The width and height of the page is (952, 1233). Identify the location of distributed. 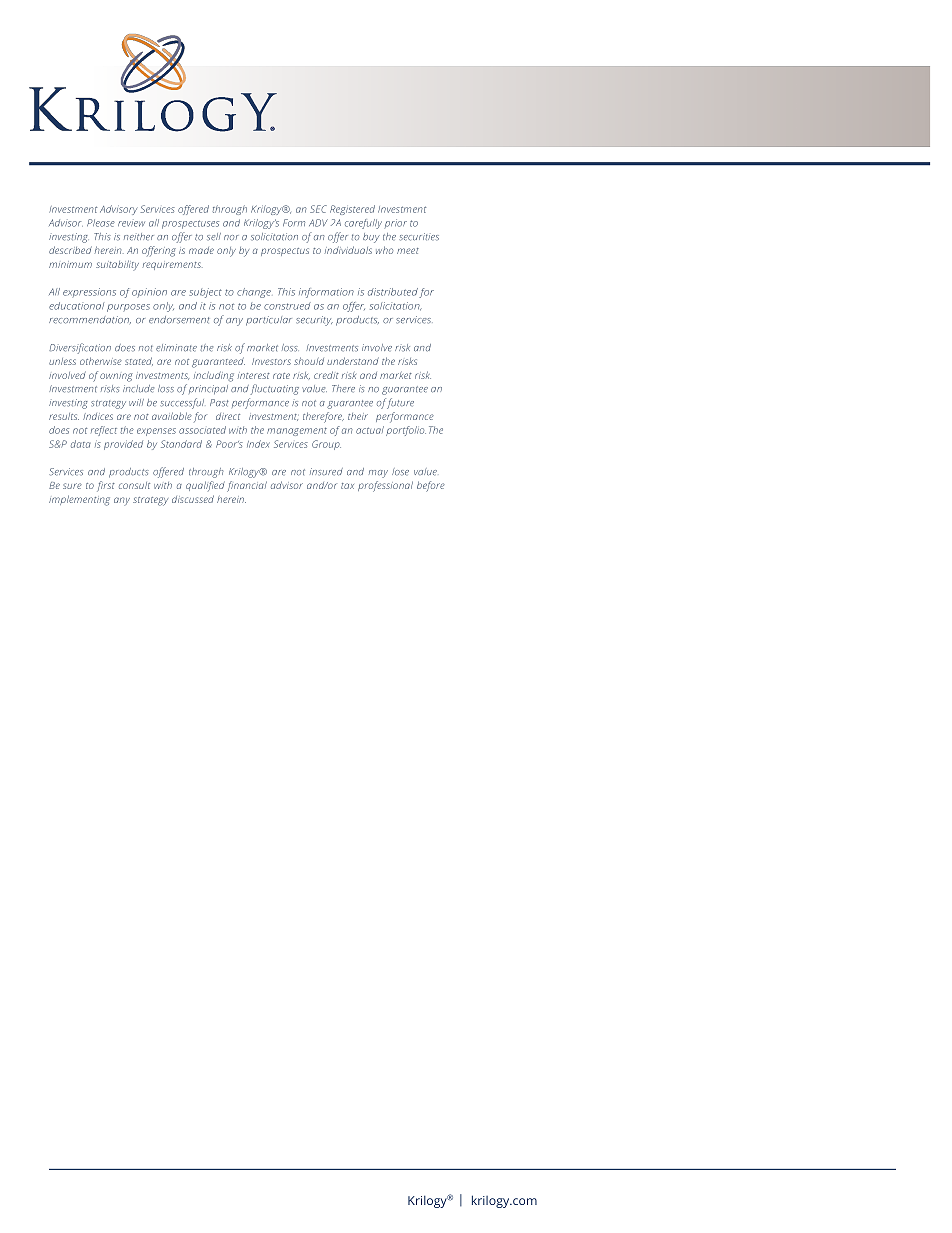
(393, 292).
